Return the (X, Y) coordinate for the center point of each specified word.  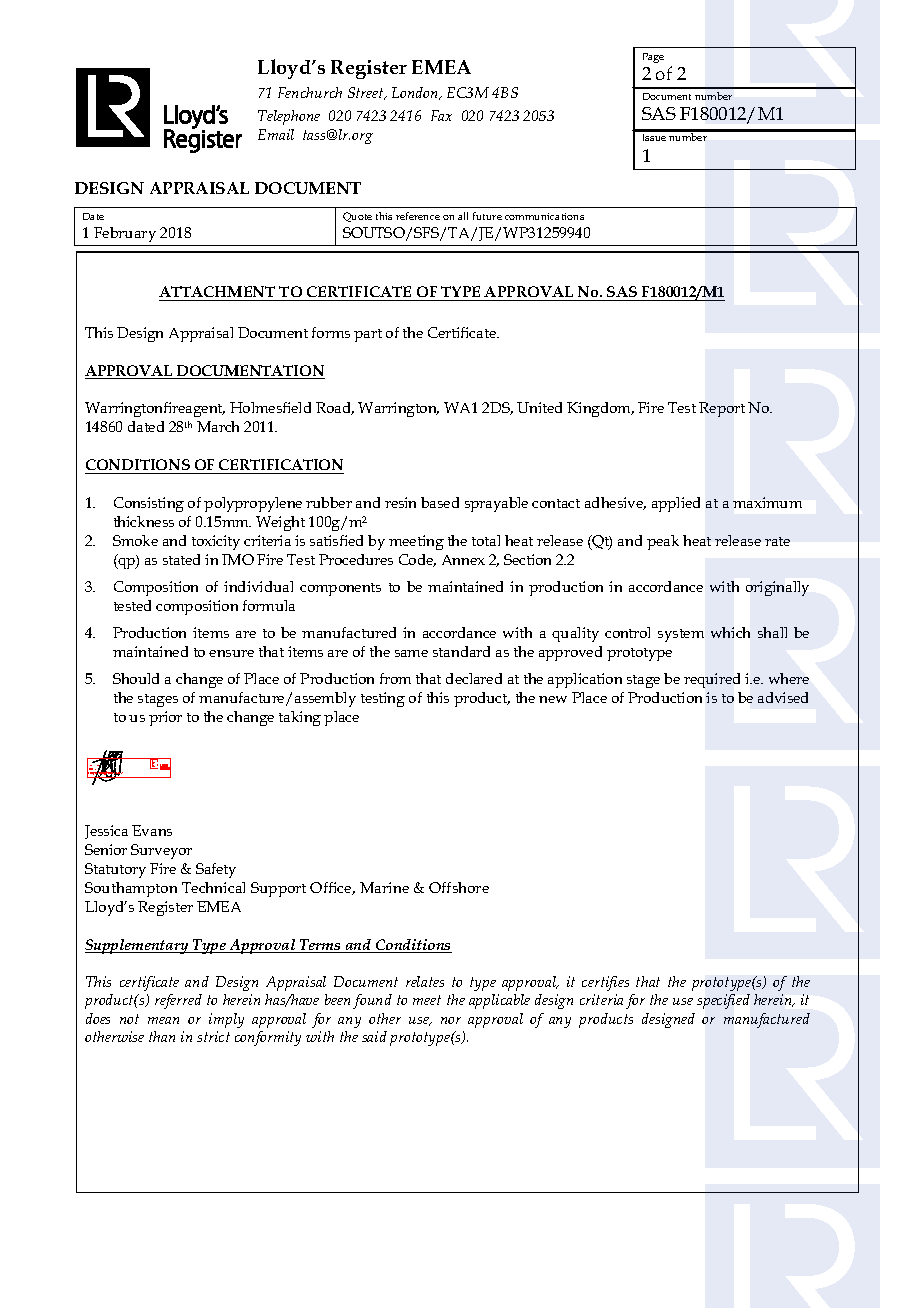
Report (722, 409)
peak (663, 542)
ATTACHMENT (217, 291)
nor (451, 1020)
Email (276, 134)
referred (178, 1001)
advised (783, 697)
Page (653, 58)
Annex (463, 560)
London (416, 93)
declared (474, 678)
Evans (152, 830)
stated (181, 559)
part (368, 335)
